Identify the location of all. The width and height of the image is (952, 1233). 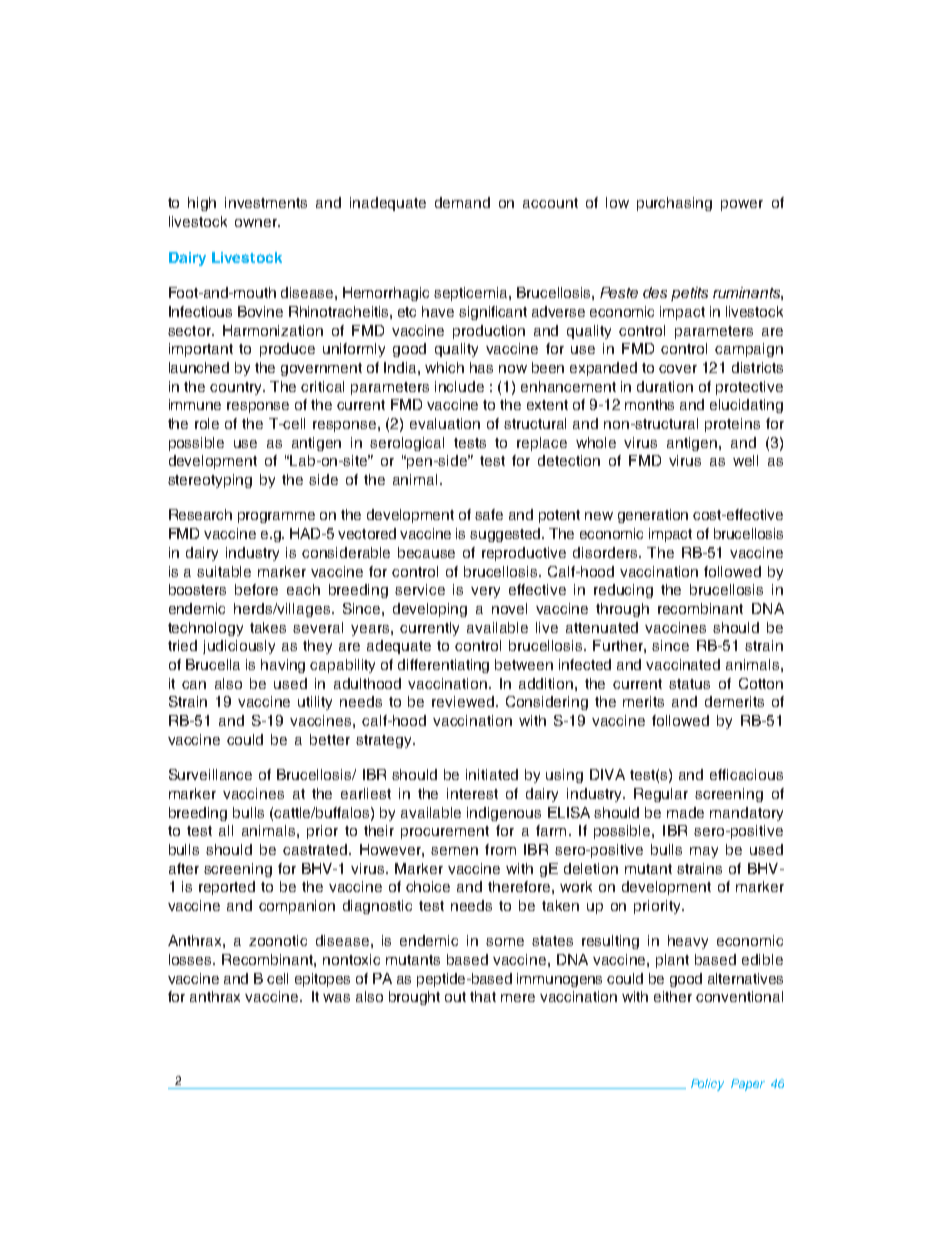
(226, 830).
